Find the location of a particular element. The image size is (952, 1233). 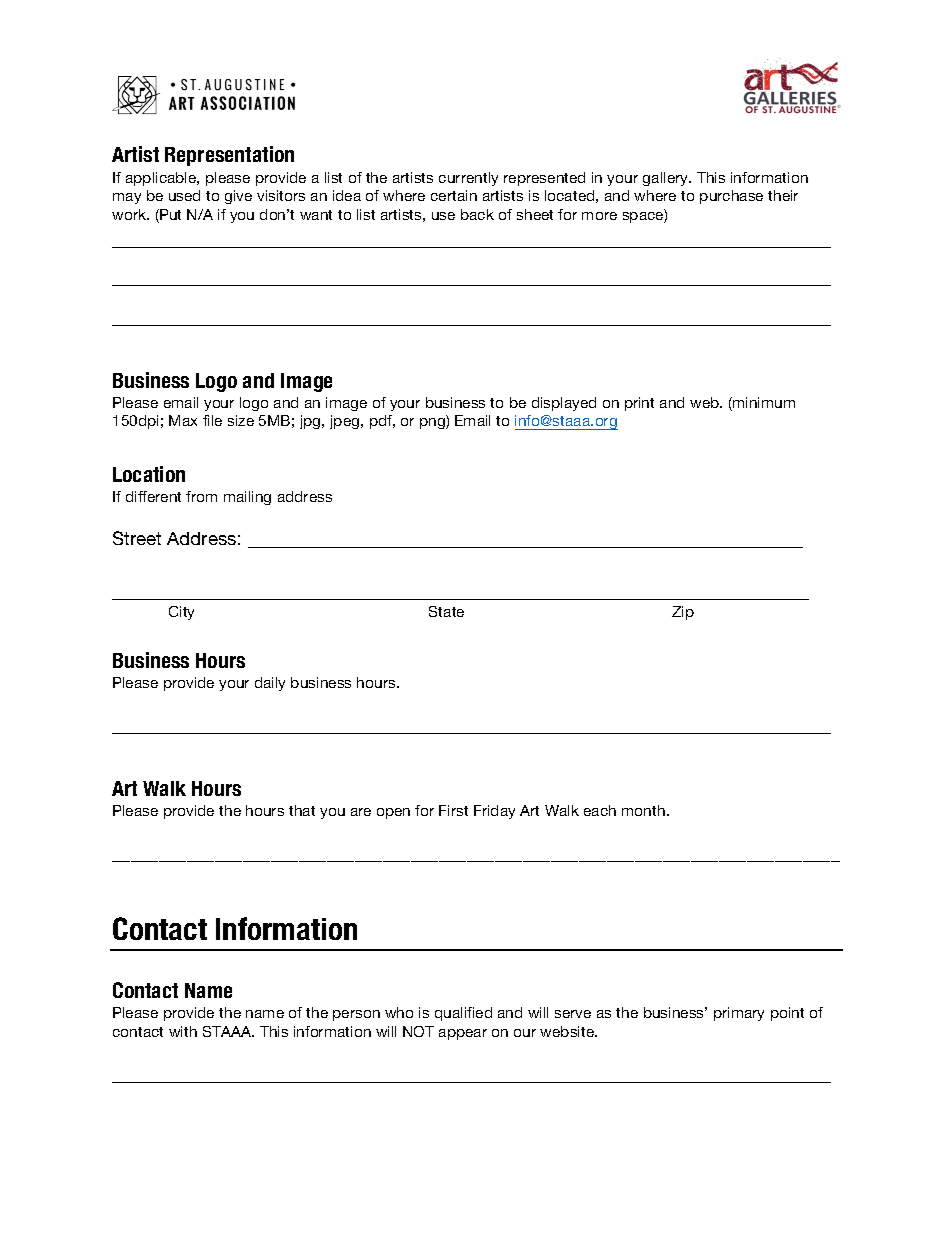

qualified is located at coordinates (463, 1014).
